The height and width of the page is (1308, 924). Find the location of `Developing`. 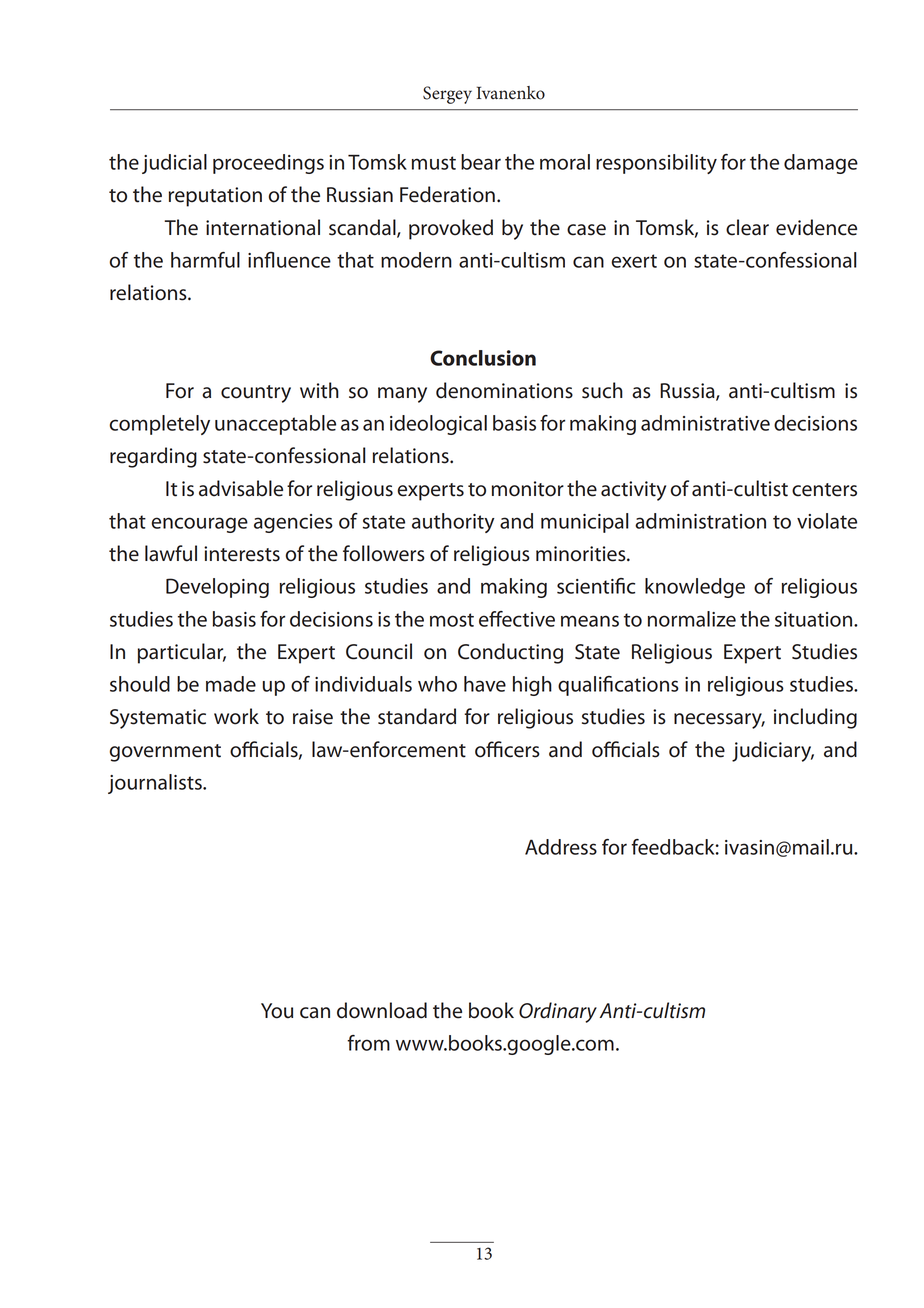

Developing is located at coordinates (217, 588).
